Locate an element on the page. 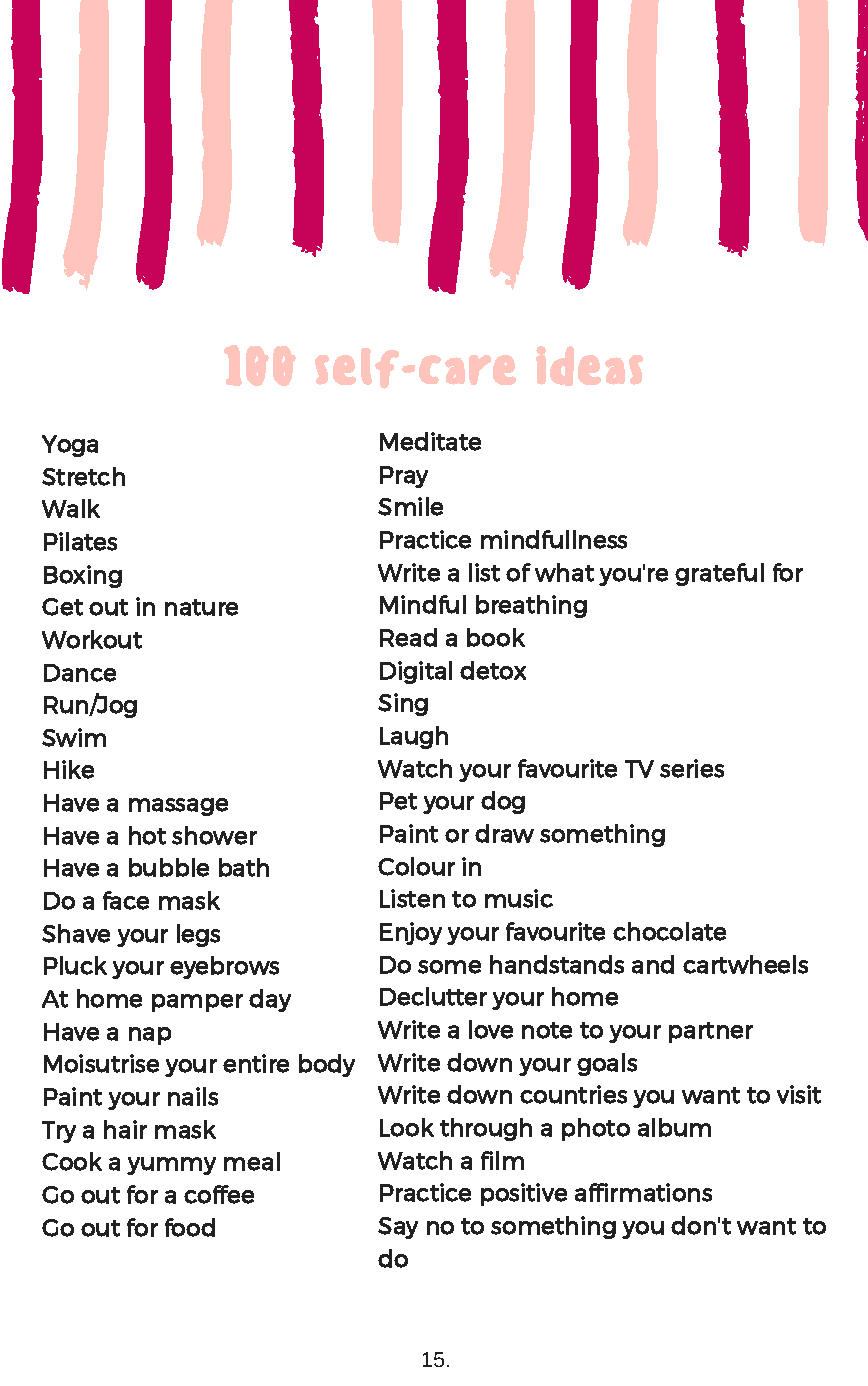  Stretch is located at coordinates (83, 476).
